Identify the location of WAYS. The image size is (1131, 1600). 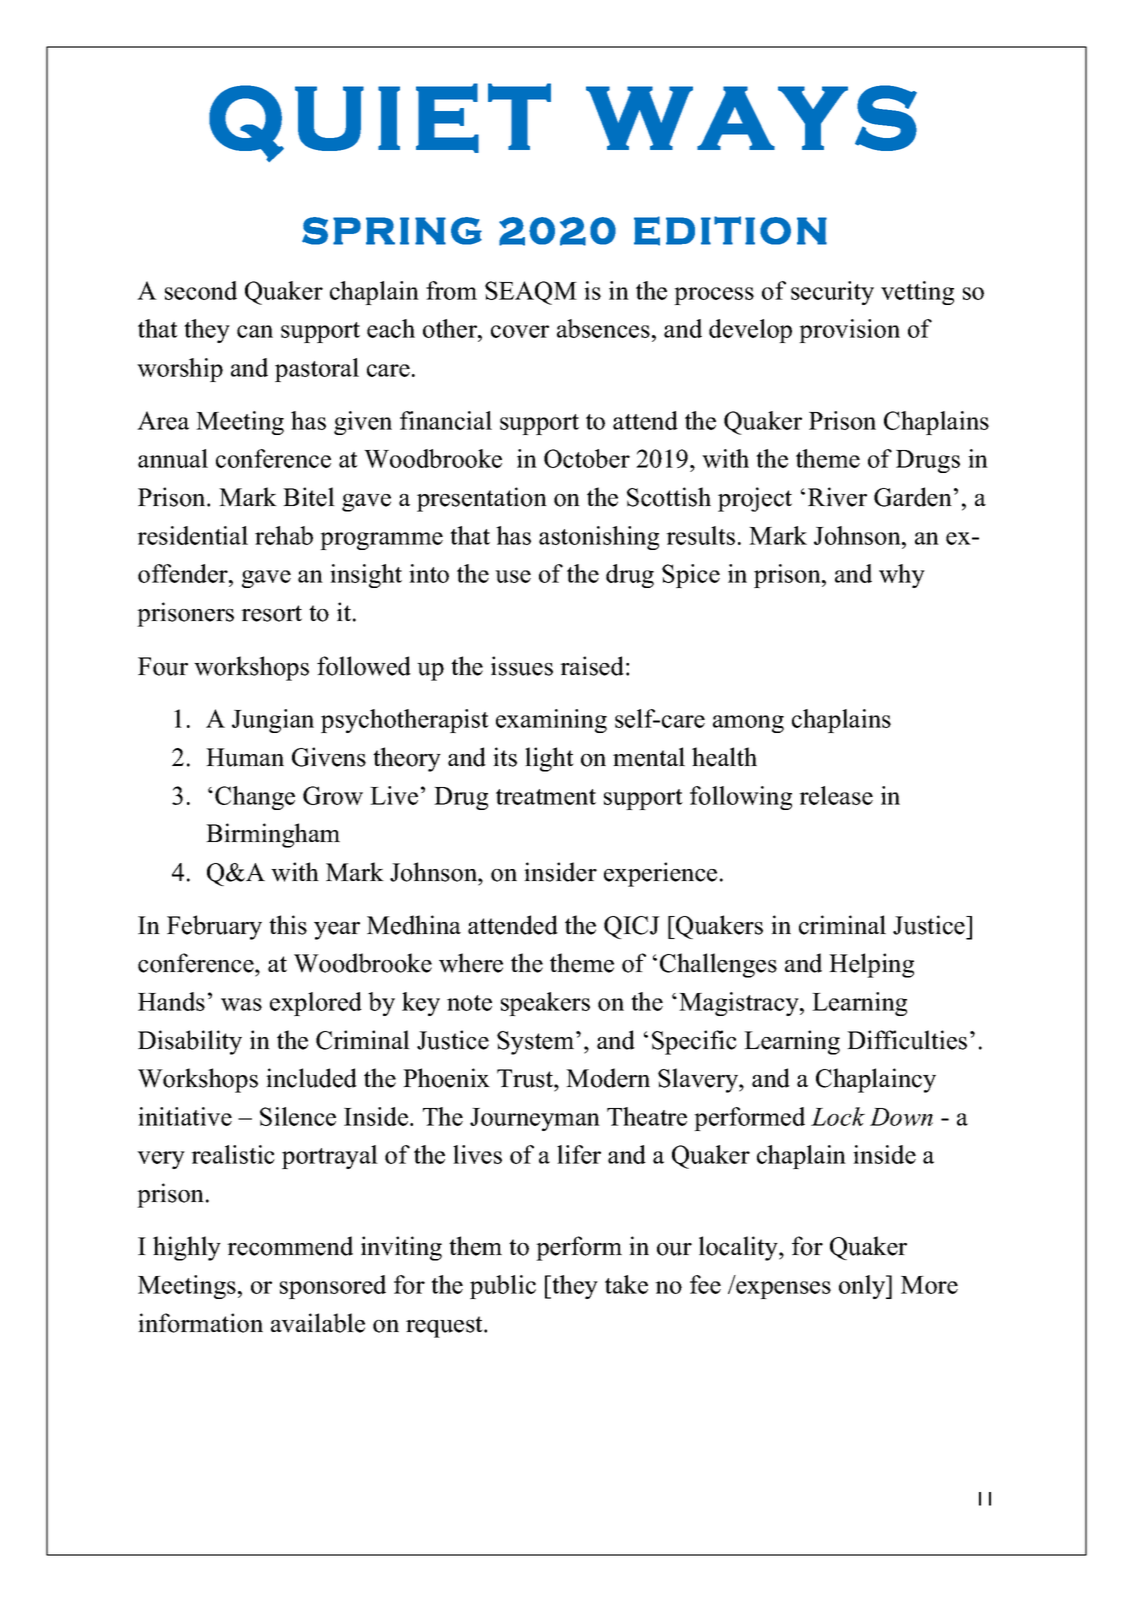
(751, 118).
